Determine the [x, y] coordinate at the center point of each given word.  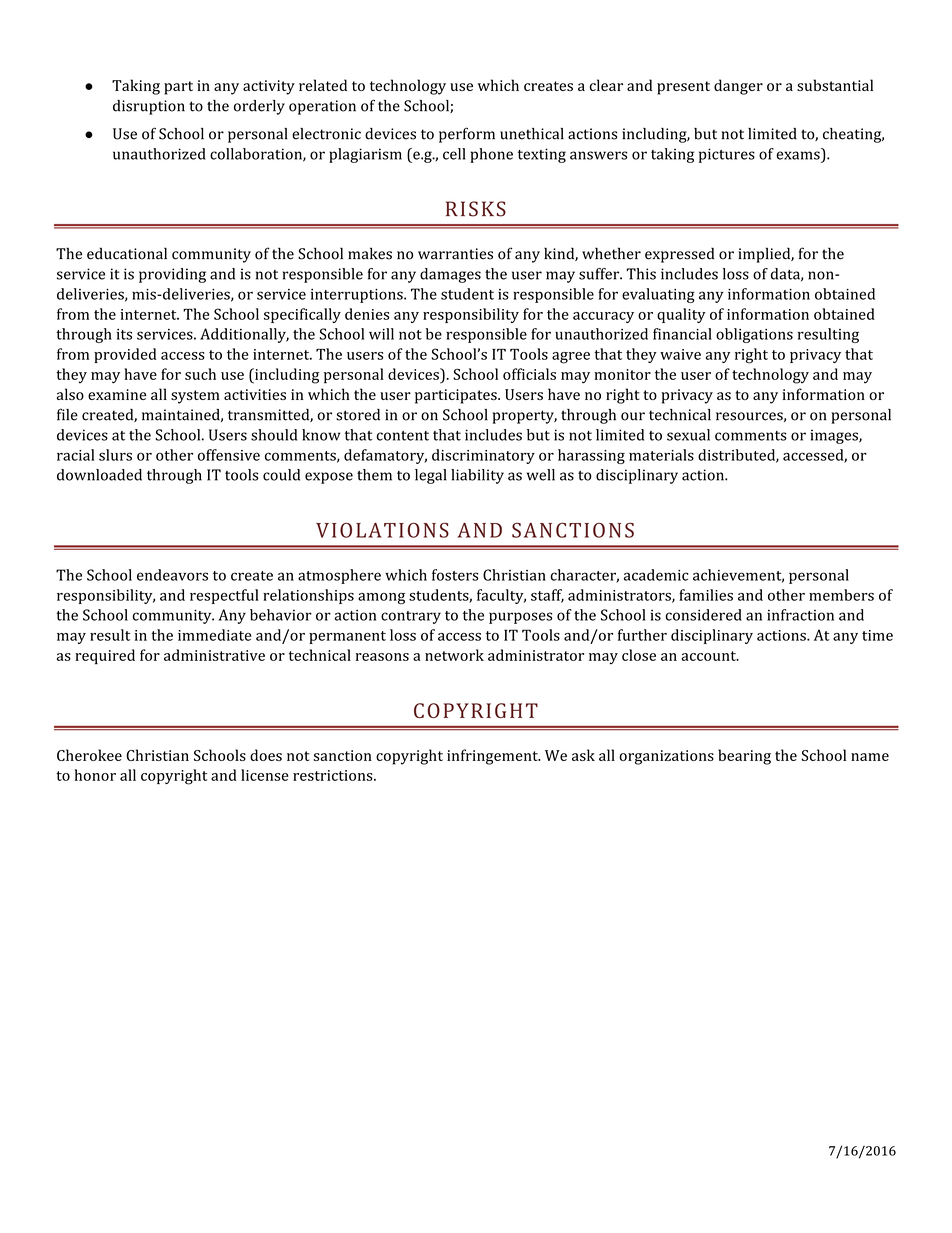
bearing [744, 757]
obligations [754, 335]
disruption [149, 107]
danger [738, 87]
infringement [493, 757]
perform [467, 135]
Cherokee [89, 755]
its [124, 334]
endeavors [172, 575]
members [841, 595]
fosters [455, 575]
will [381, 334]
